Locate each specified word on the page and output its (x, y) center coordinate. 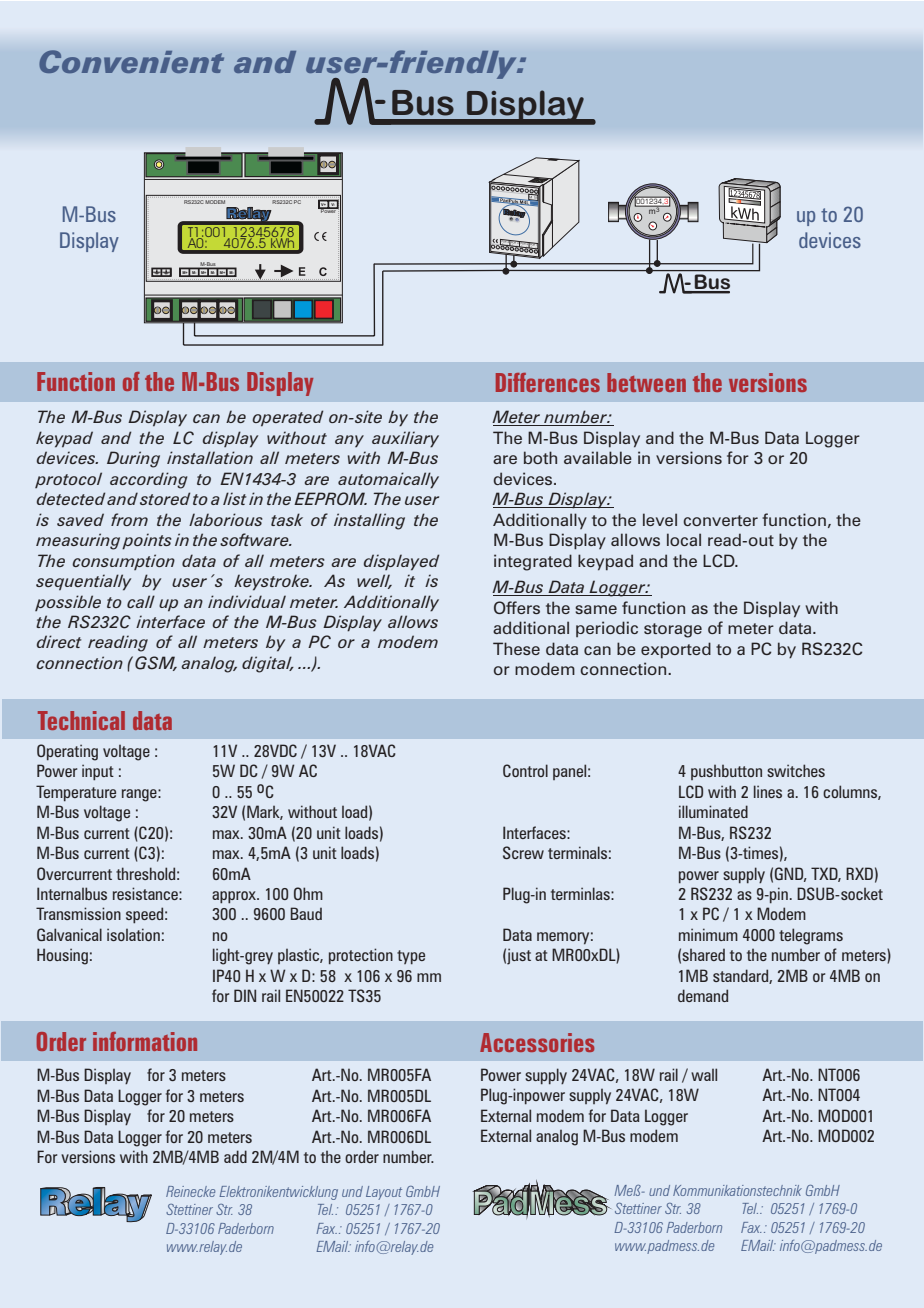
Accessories (537, 1042)
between (646, 382)
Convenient (131, 61)
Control (525, 770)
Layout (384, 1193)
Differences (548, 382)
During (133, 459)
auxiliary (405, 439)
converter (720, 520)
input (98, 772)
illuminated (713, 811)
